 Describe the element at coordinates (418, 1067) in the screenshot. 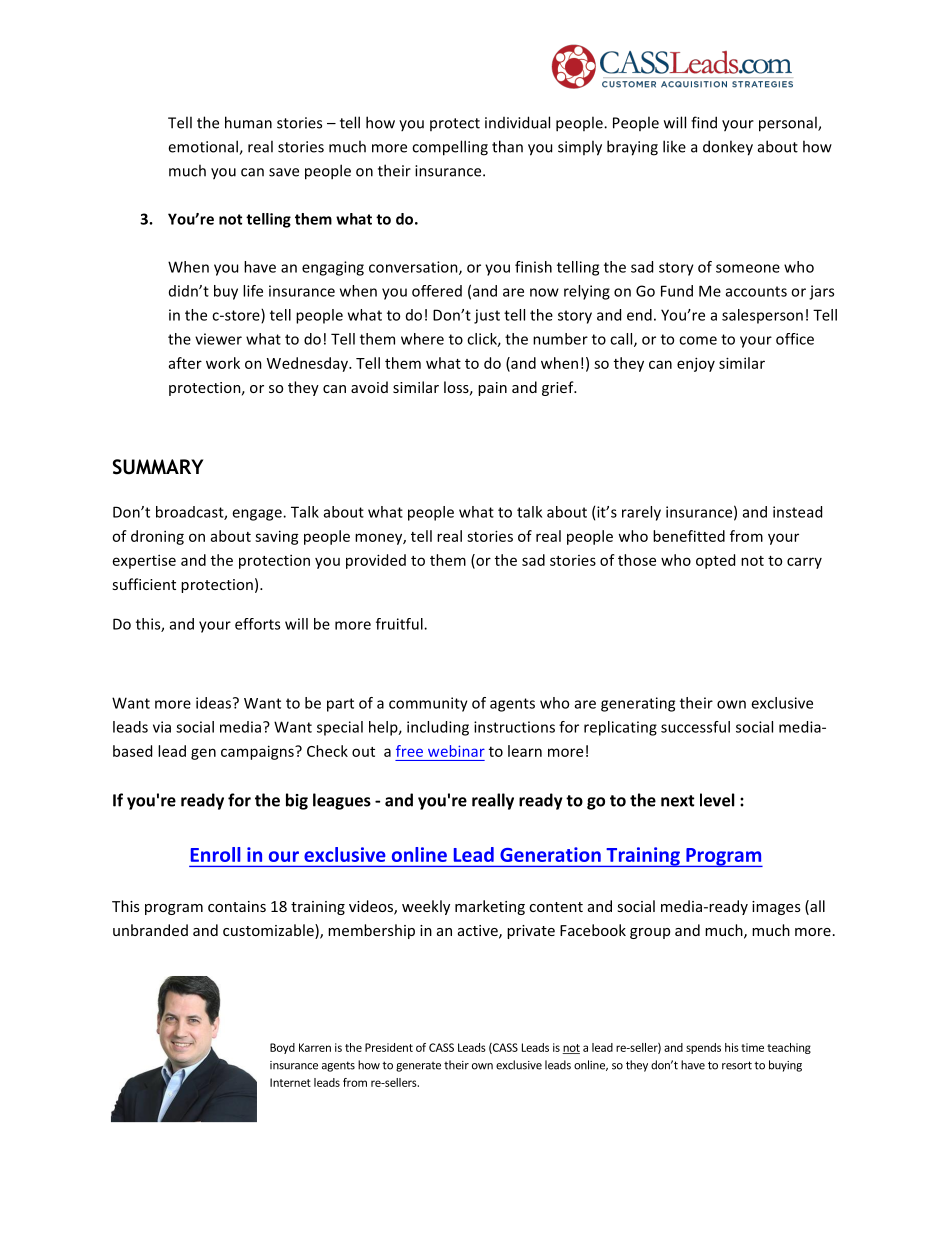

I see `generate` at that location.
